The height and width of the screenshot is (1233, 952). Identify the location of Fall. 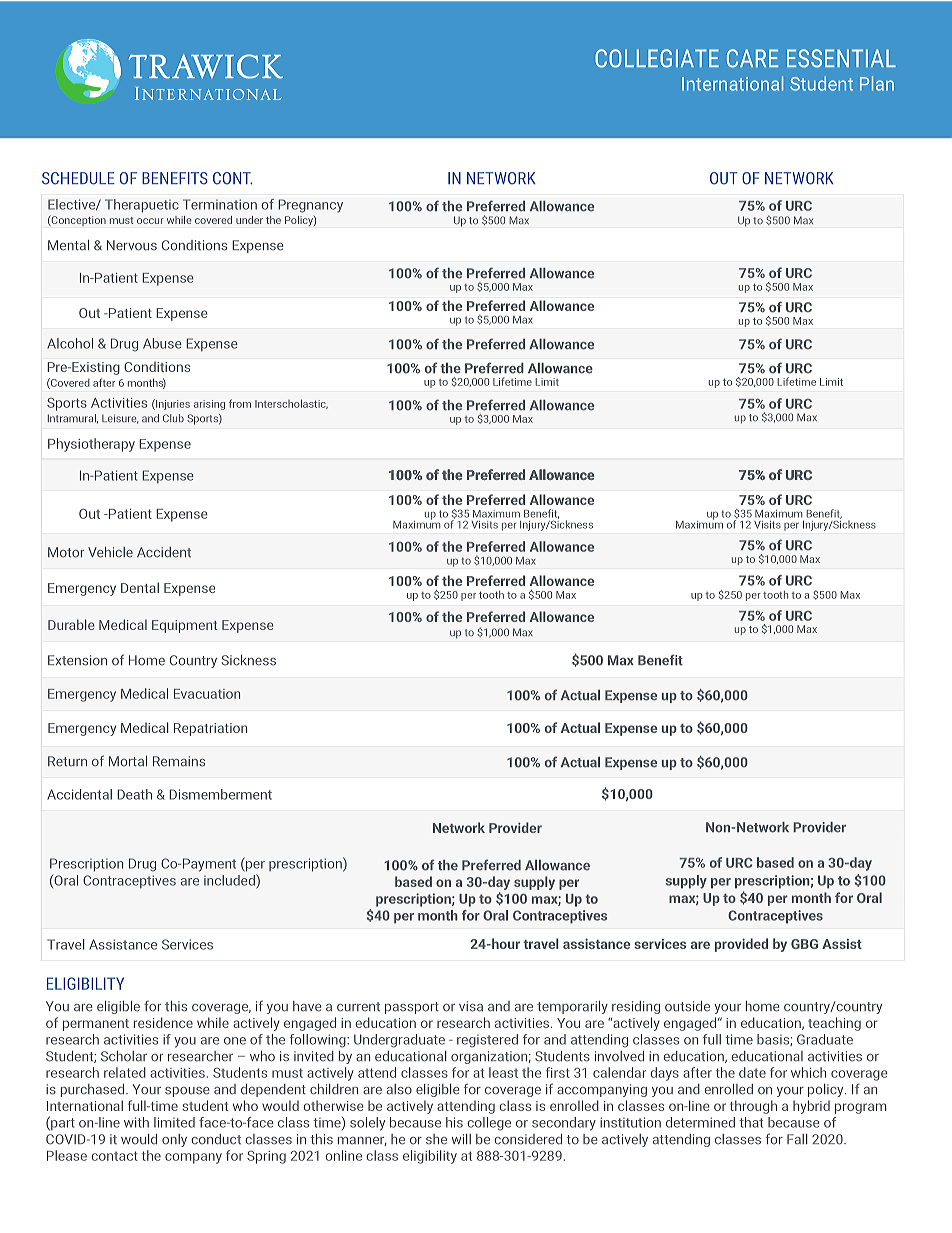
(797, 1139).
